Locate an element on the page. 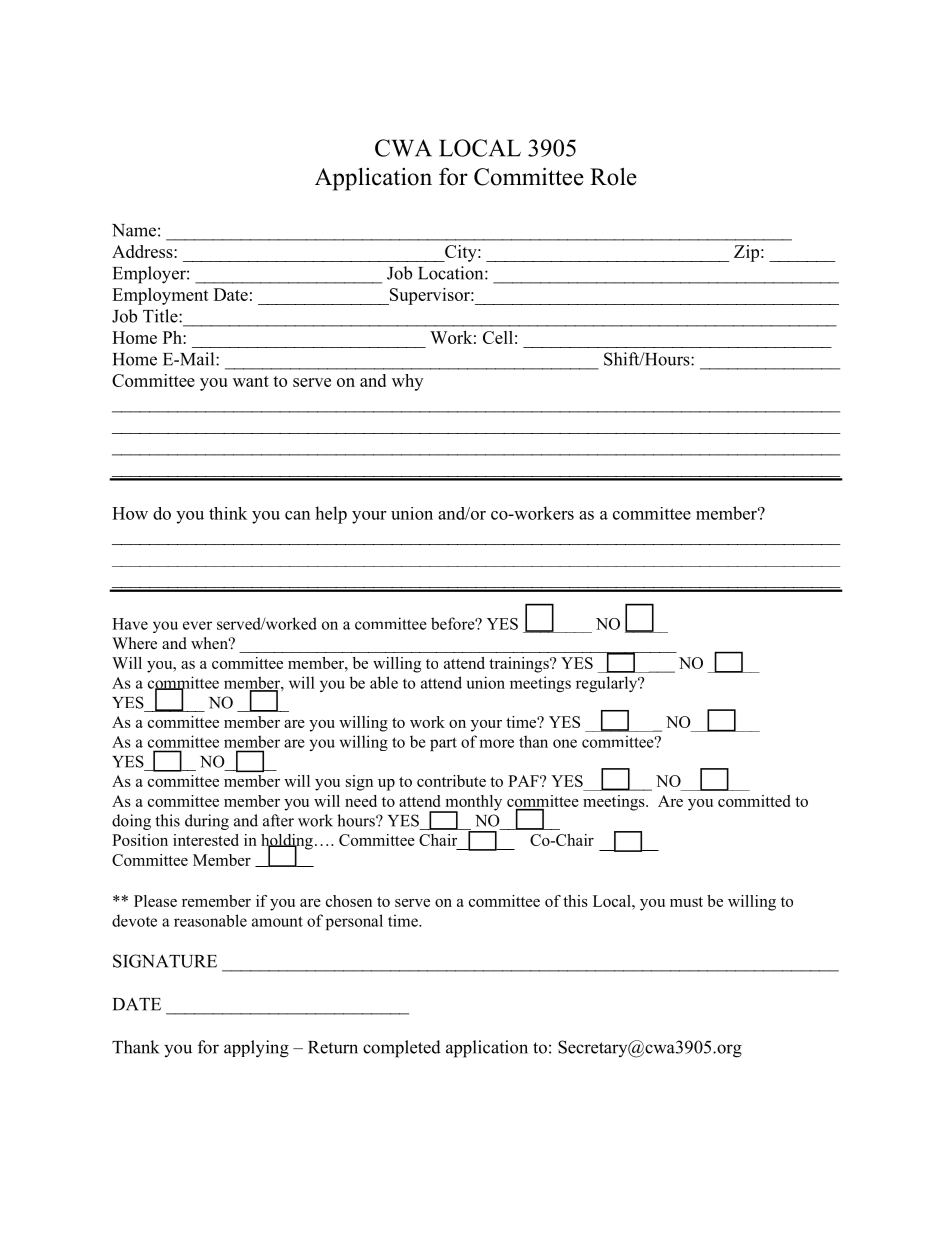 This image has width=952, height=1233. must is located at coordinates (686, 902).
